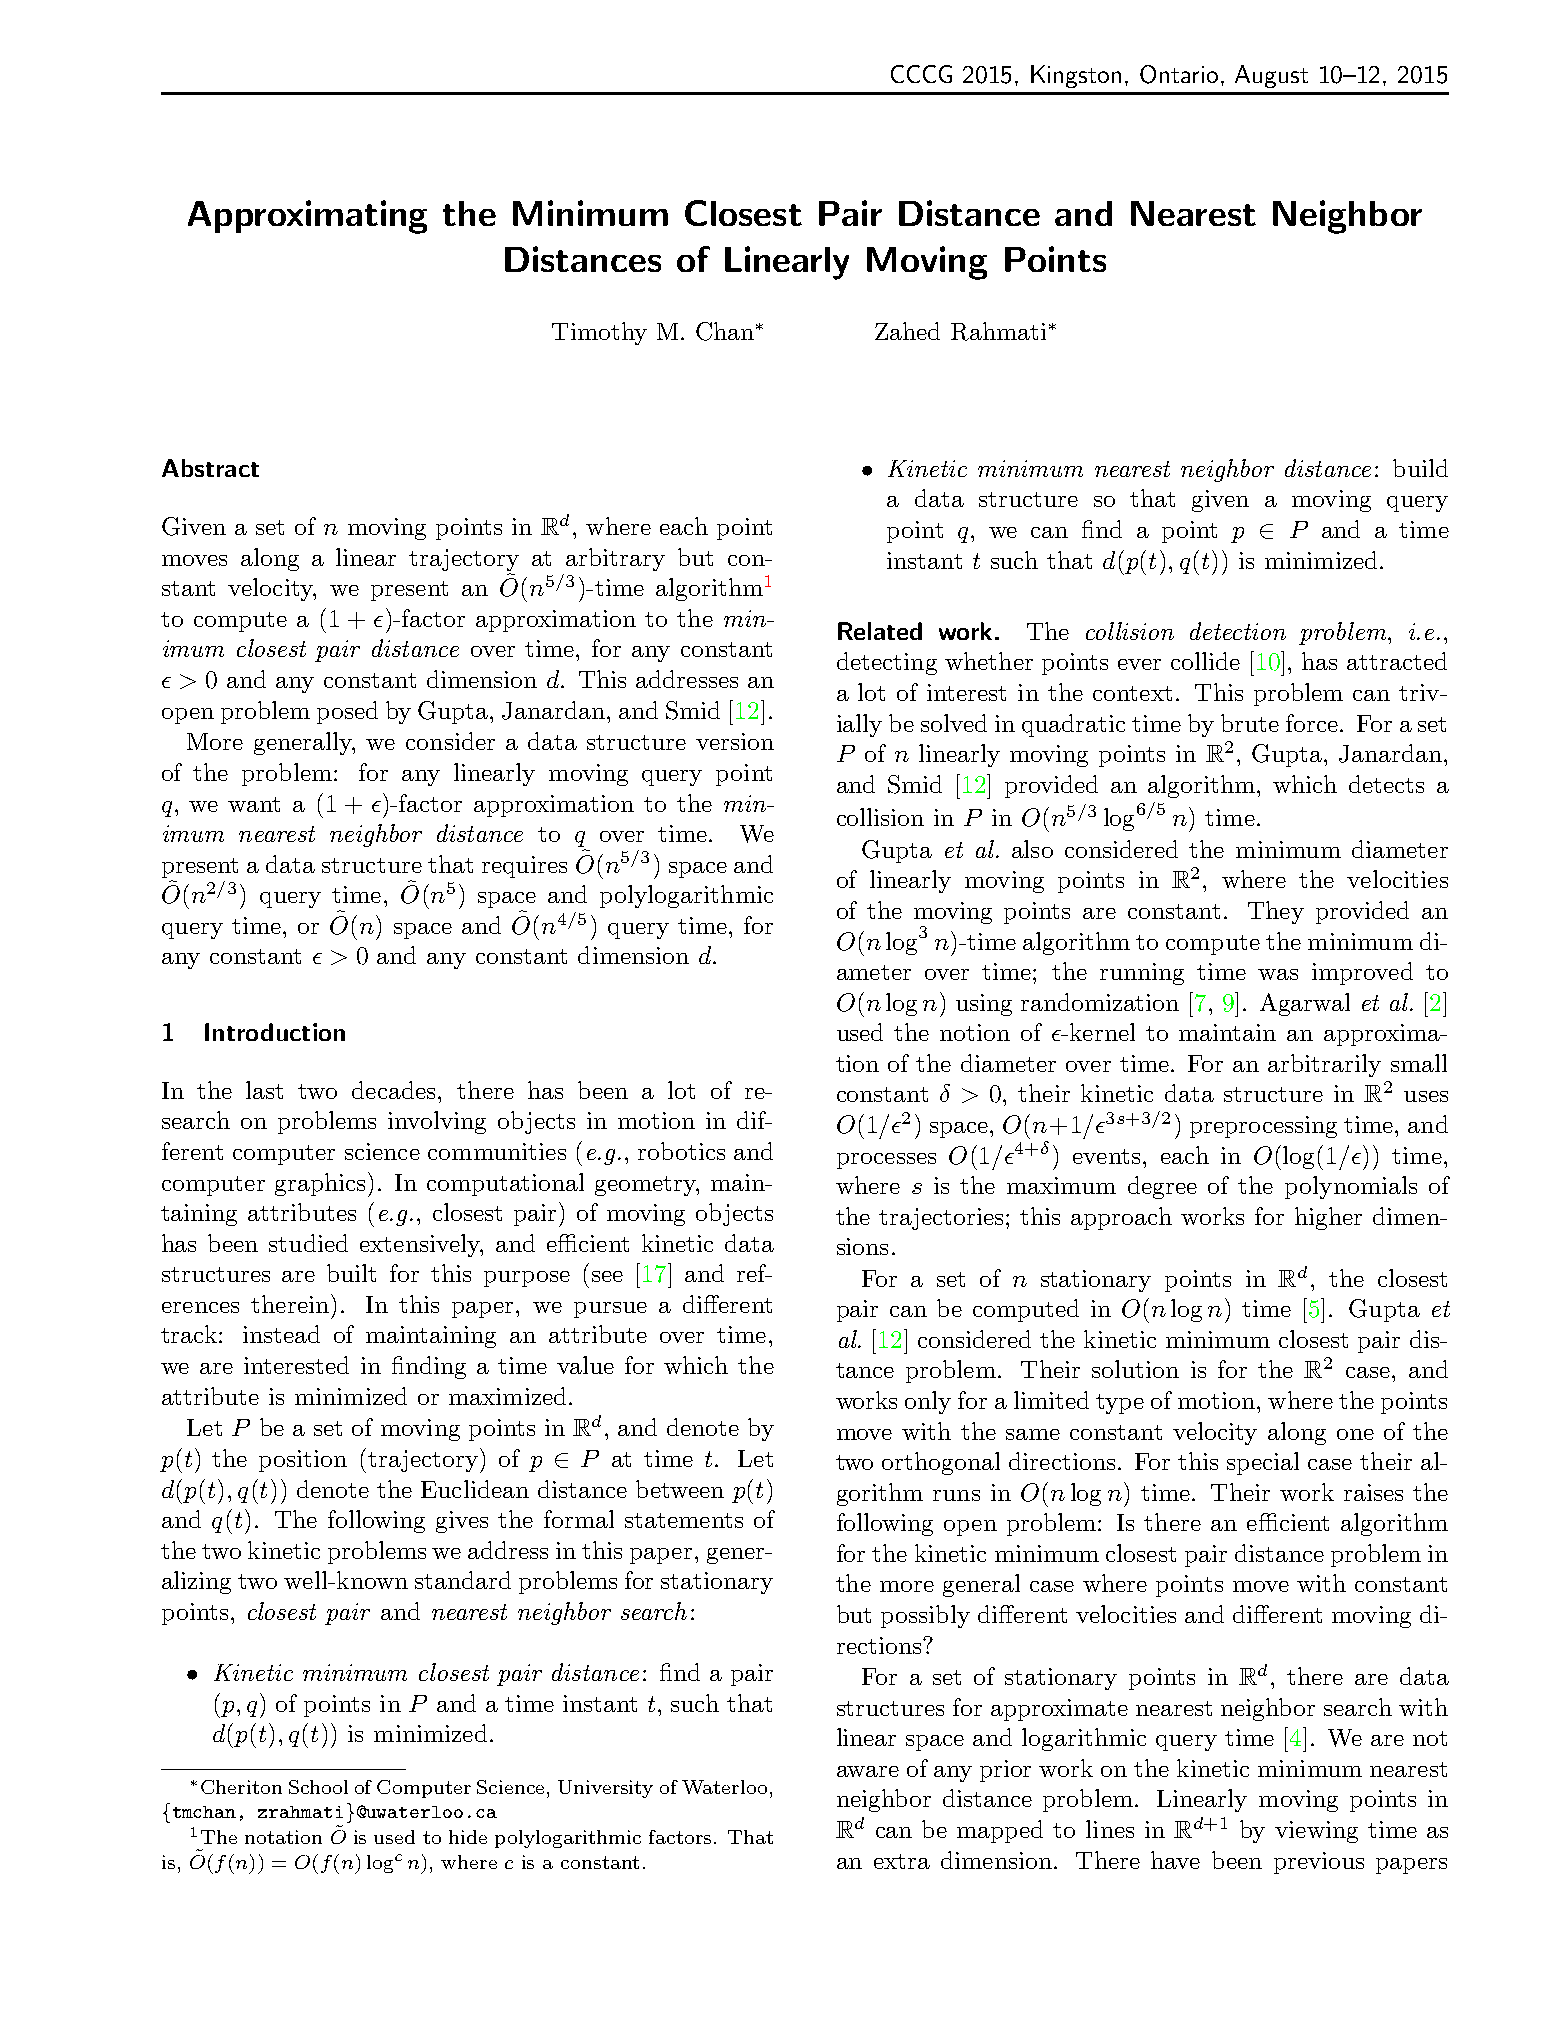 This screenshot has height=2025, width=1564. I want to click on brute, so click(1250, 723).
